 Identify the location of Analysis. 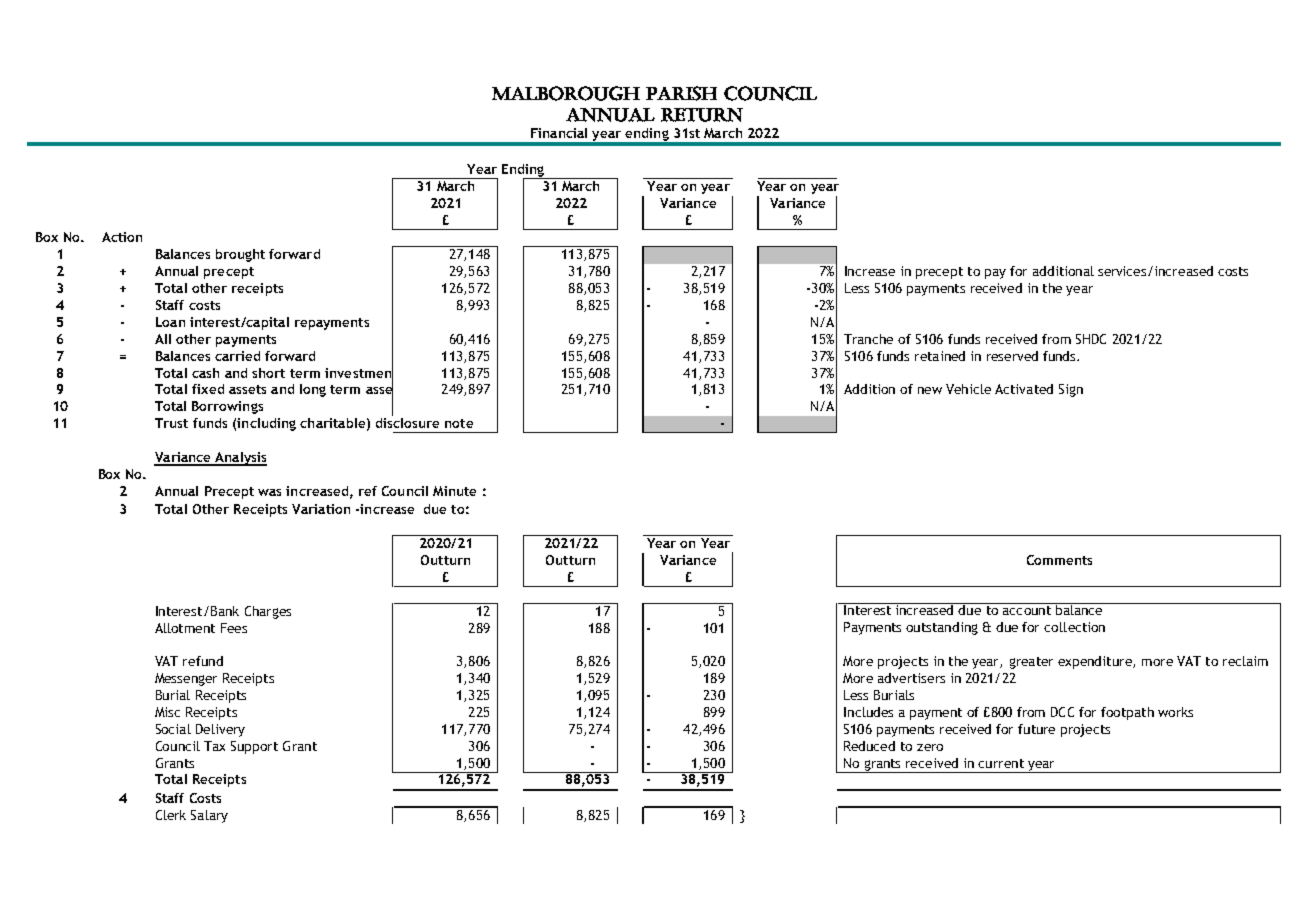
(240, 459).
